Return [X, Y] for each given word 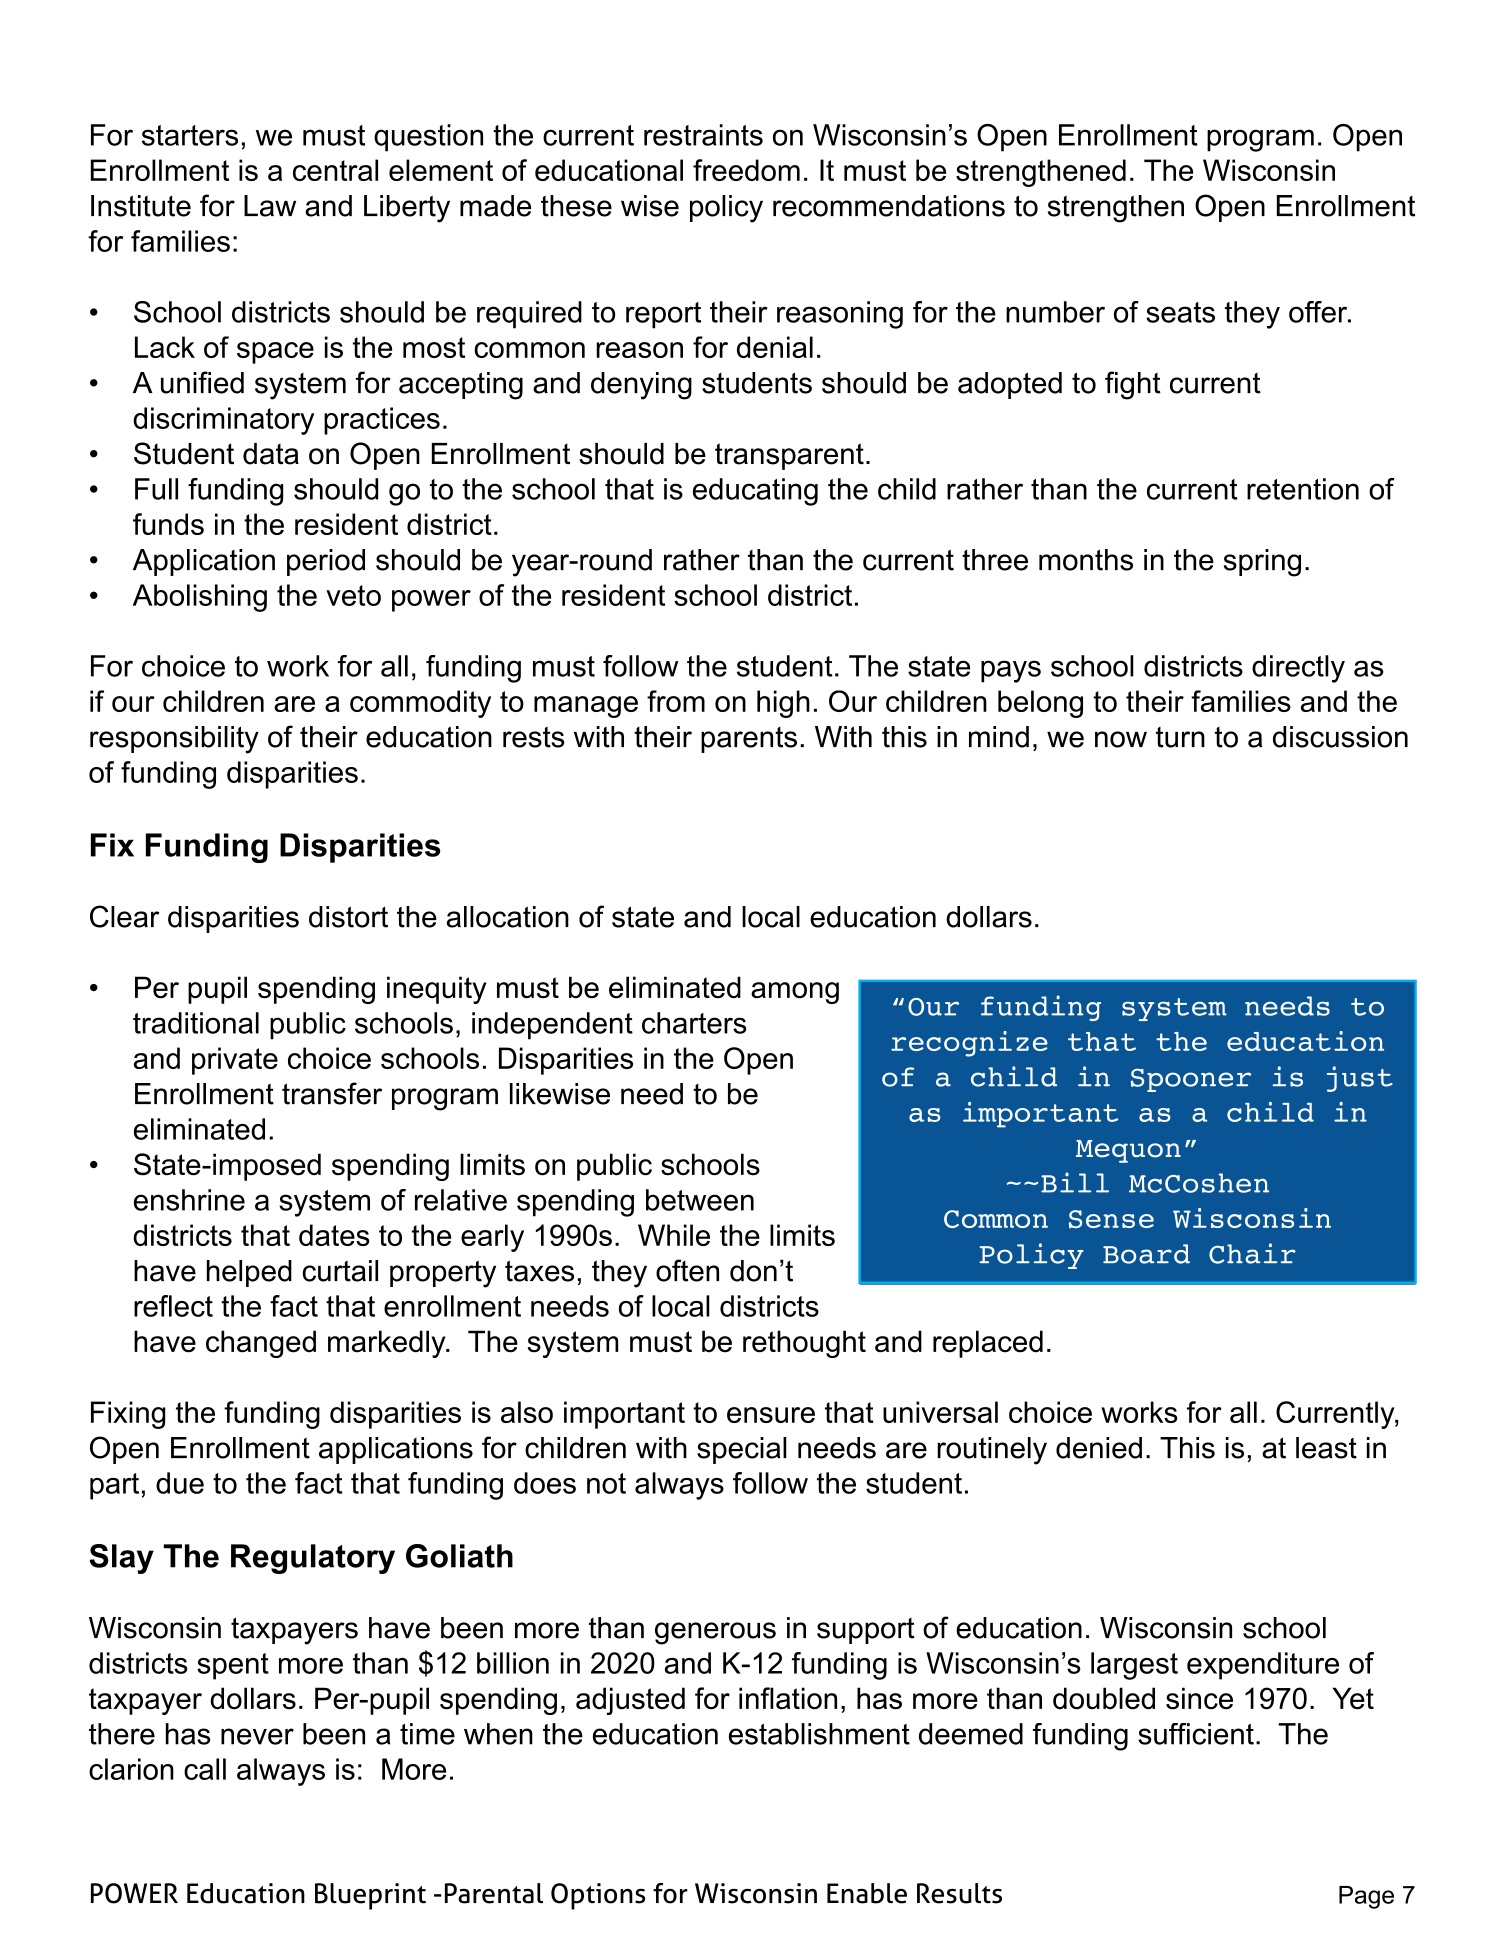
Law [270, 206]
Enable [867, 1893]
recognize [969, 1044]
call [205, 1769]
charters [694, 1023]
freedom [746, 170]
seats [1180, 312]
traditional [196, 1023]
